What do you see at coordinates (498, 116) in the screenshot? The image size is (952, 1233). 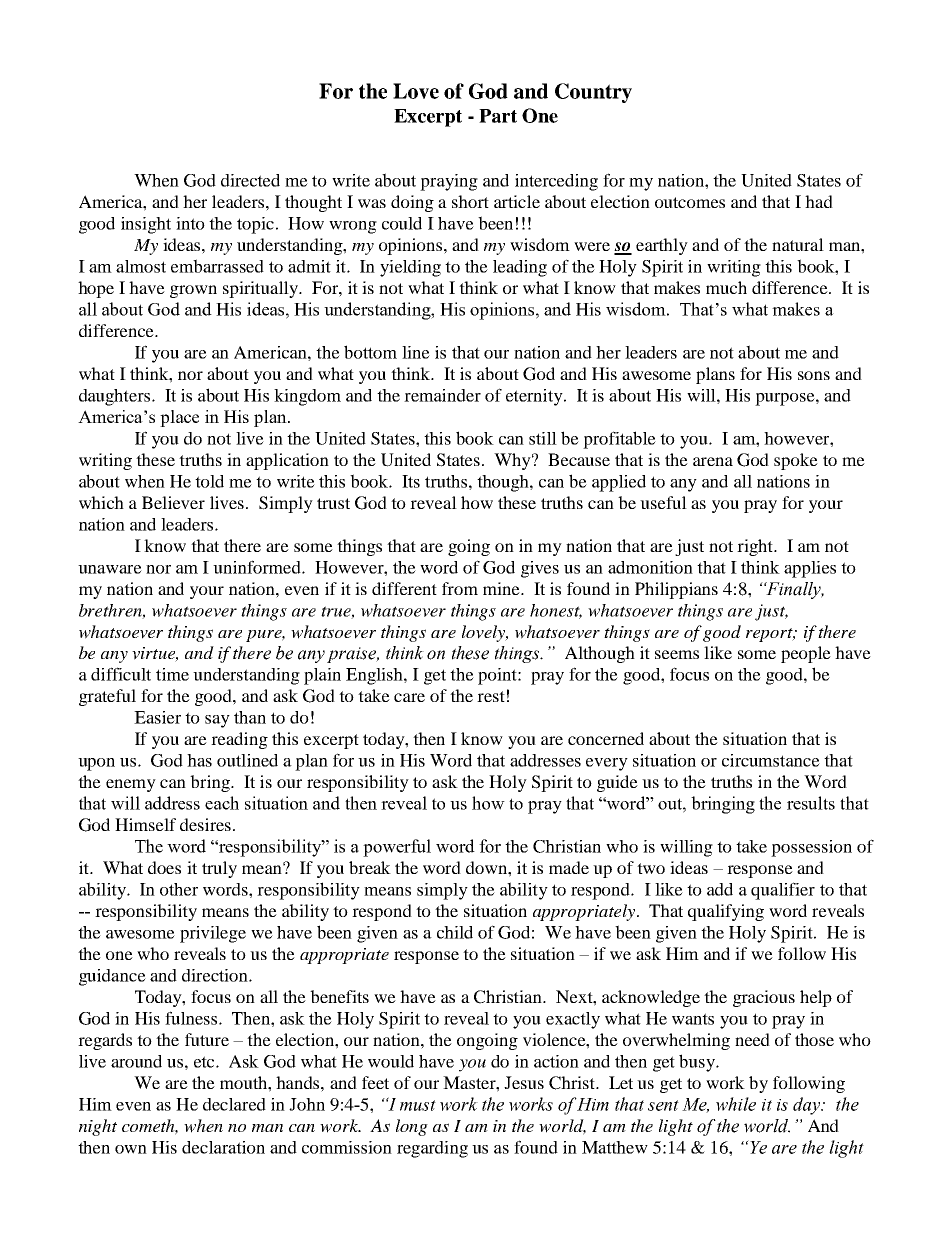 I see `Part` at bounding box center [498, 116].
